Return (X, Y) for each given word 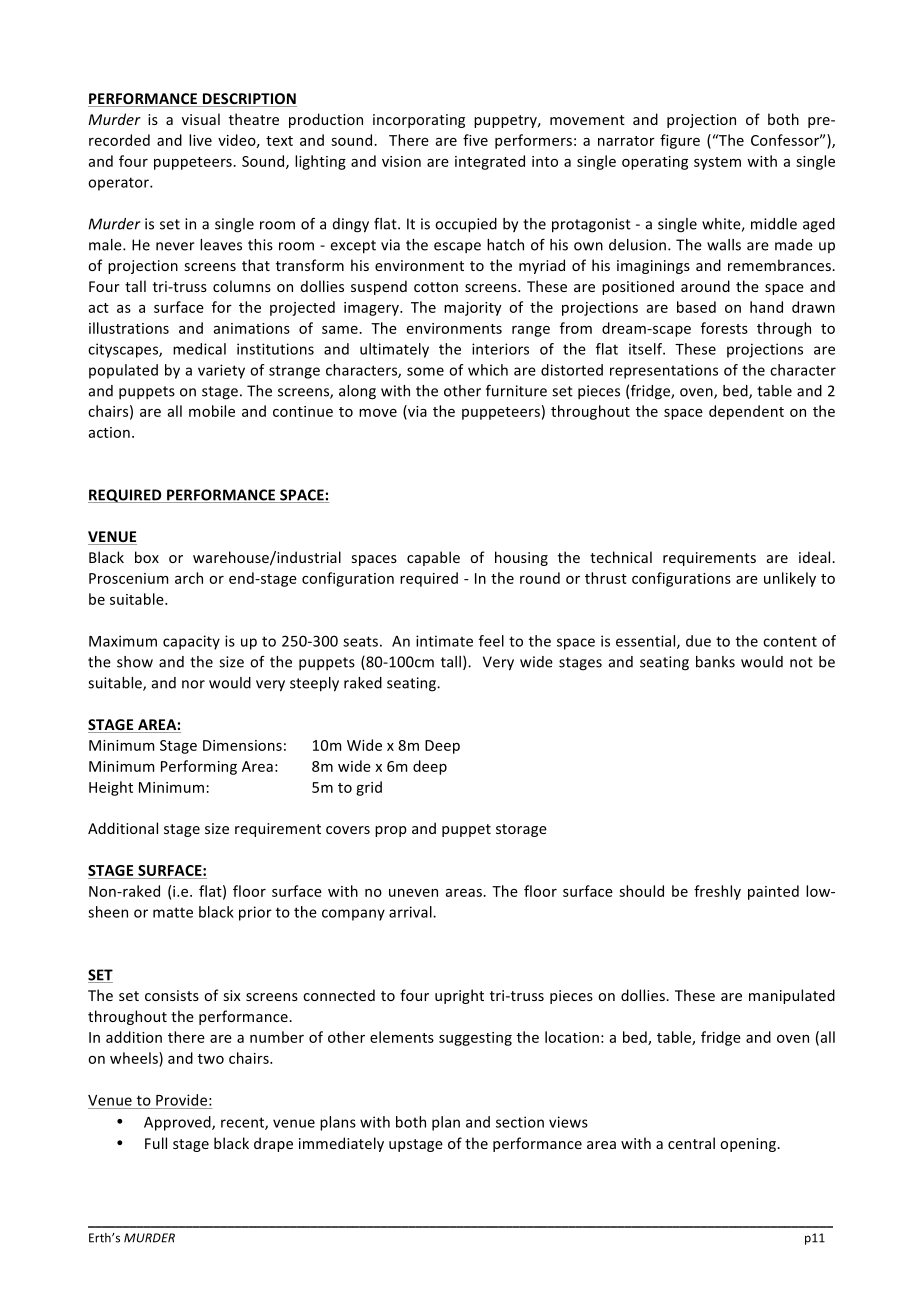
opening (749, 1145)
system (717, 163)
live (200, 140)
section (520, 1122)
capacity (191, 642)
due (698, 641)
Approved (178, 1123)
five (475, 140)
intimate (444, 641)
